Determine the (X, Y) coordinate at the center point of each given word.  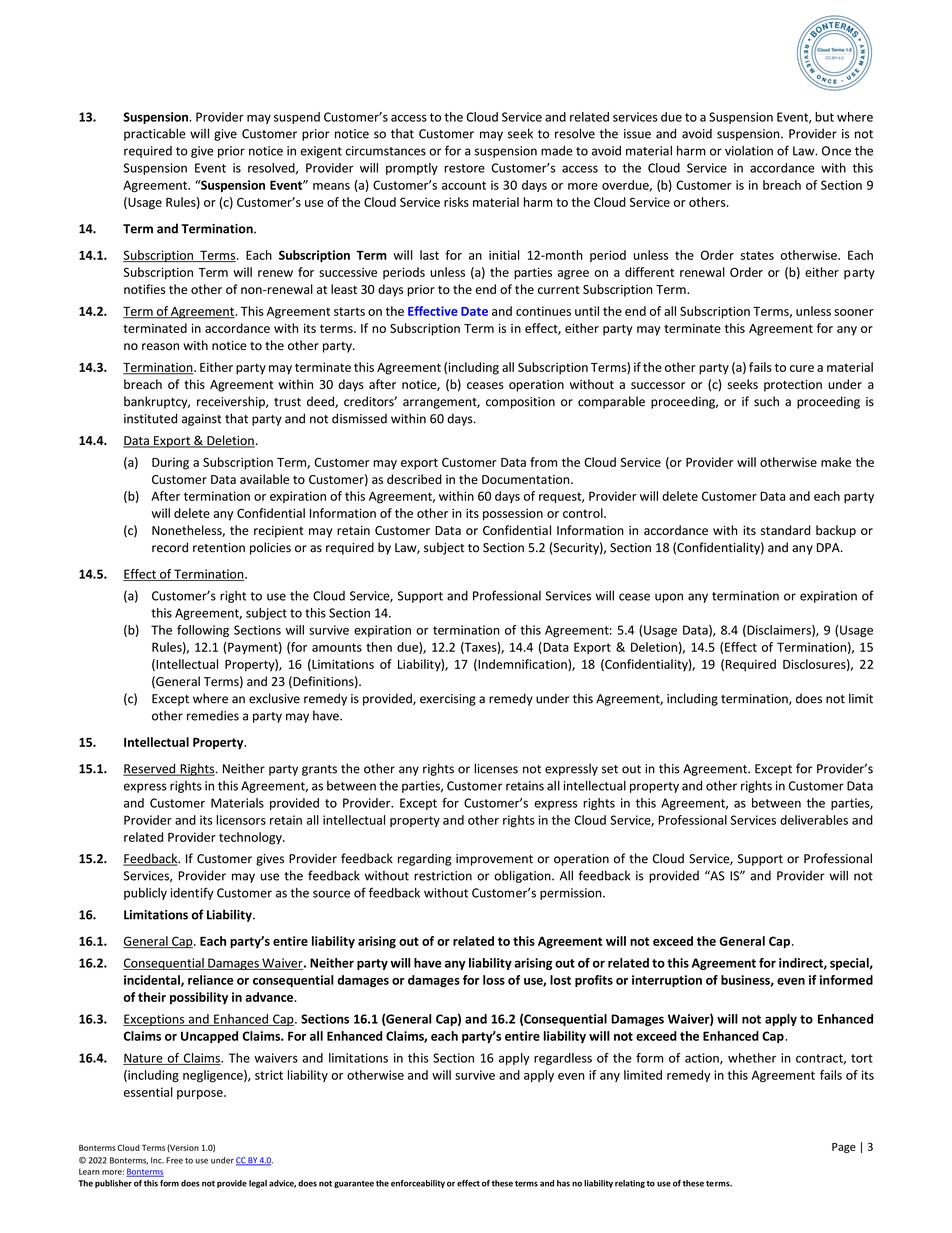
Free (174, 1160)
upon (669, 598)
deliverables (814, 820)
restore (464, 168)
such (766, 401)
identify (192, 893)
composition (520, 403)
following (203, 631)
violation (749, 151)
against (201, 420)
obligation (523, 876)
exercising (448, 700)
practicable (155, 134)
